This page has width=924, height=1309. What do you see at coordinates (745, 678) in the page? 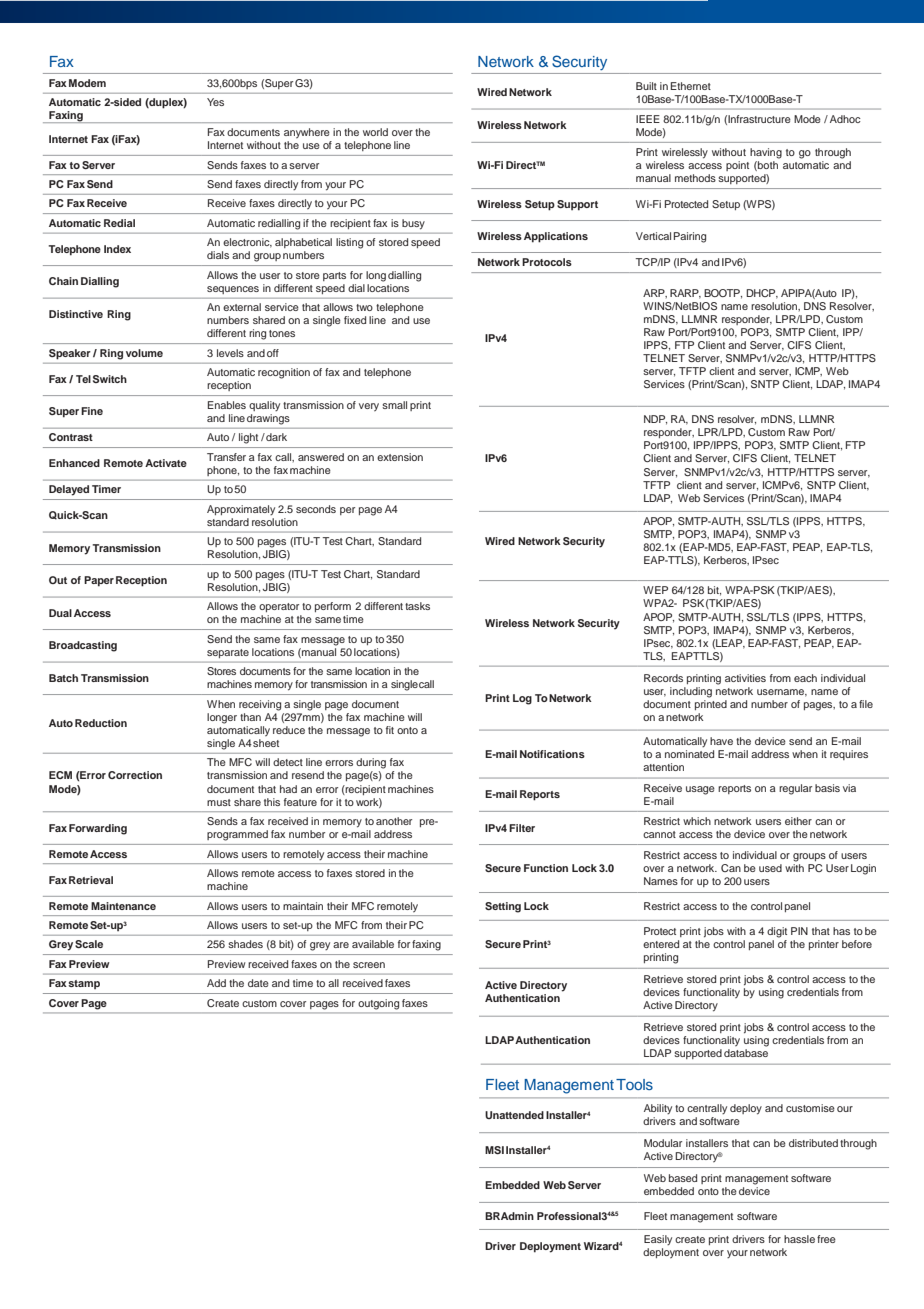
I see `activities` at bounding box center [745, 678].
